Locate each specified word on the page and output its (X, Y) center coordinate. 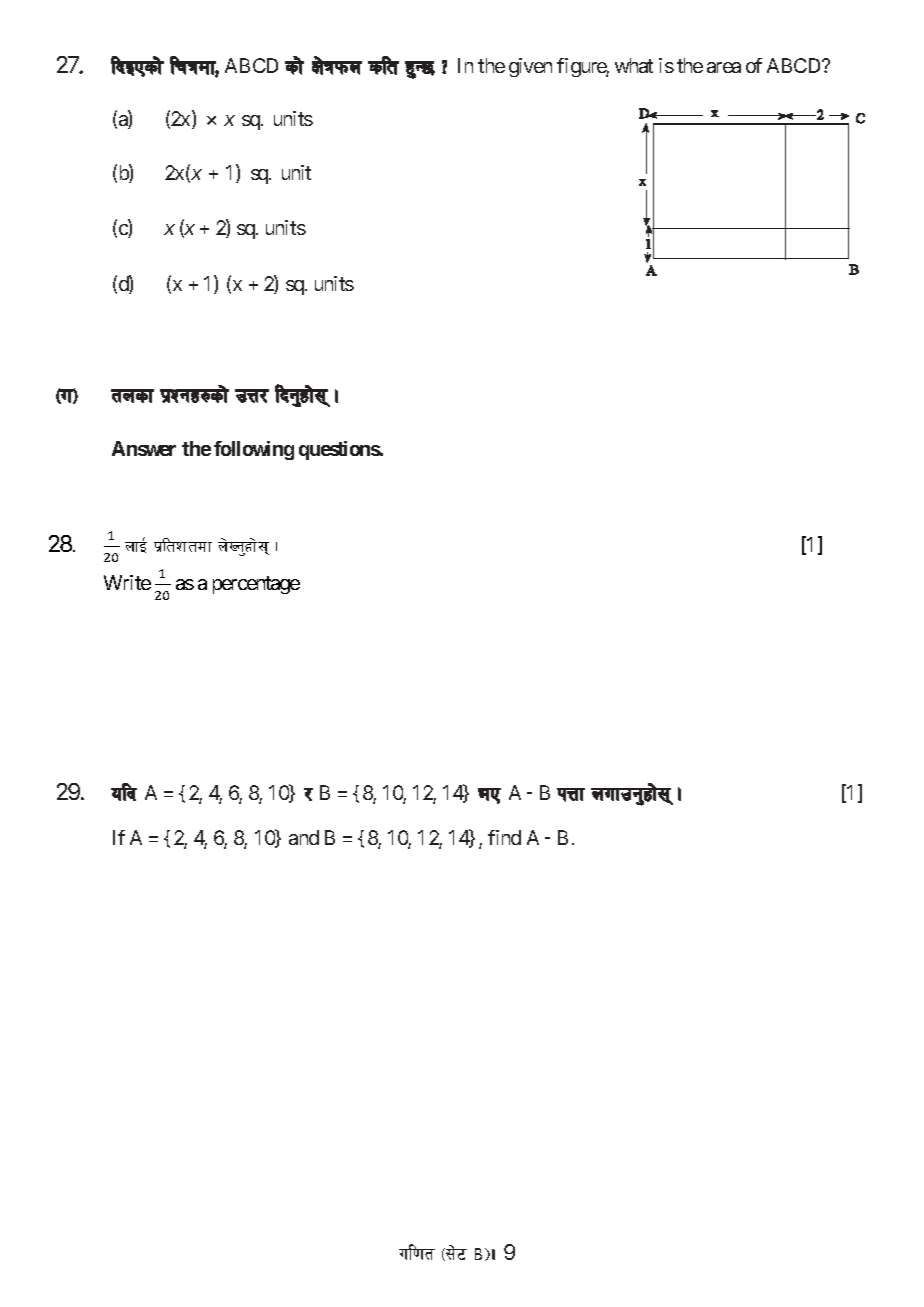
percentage (256, 585)
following (254, 450)
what (634, 65)
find (504, 837)
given (530, 67)
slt (383, 65)
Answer (144, 448)
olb (124, 792)
